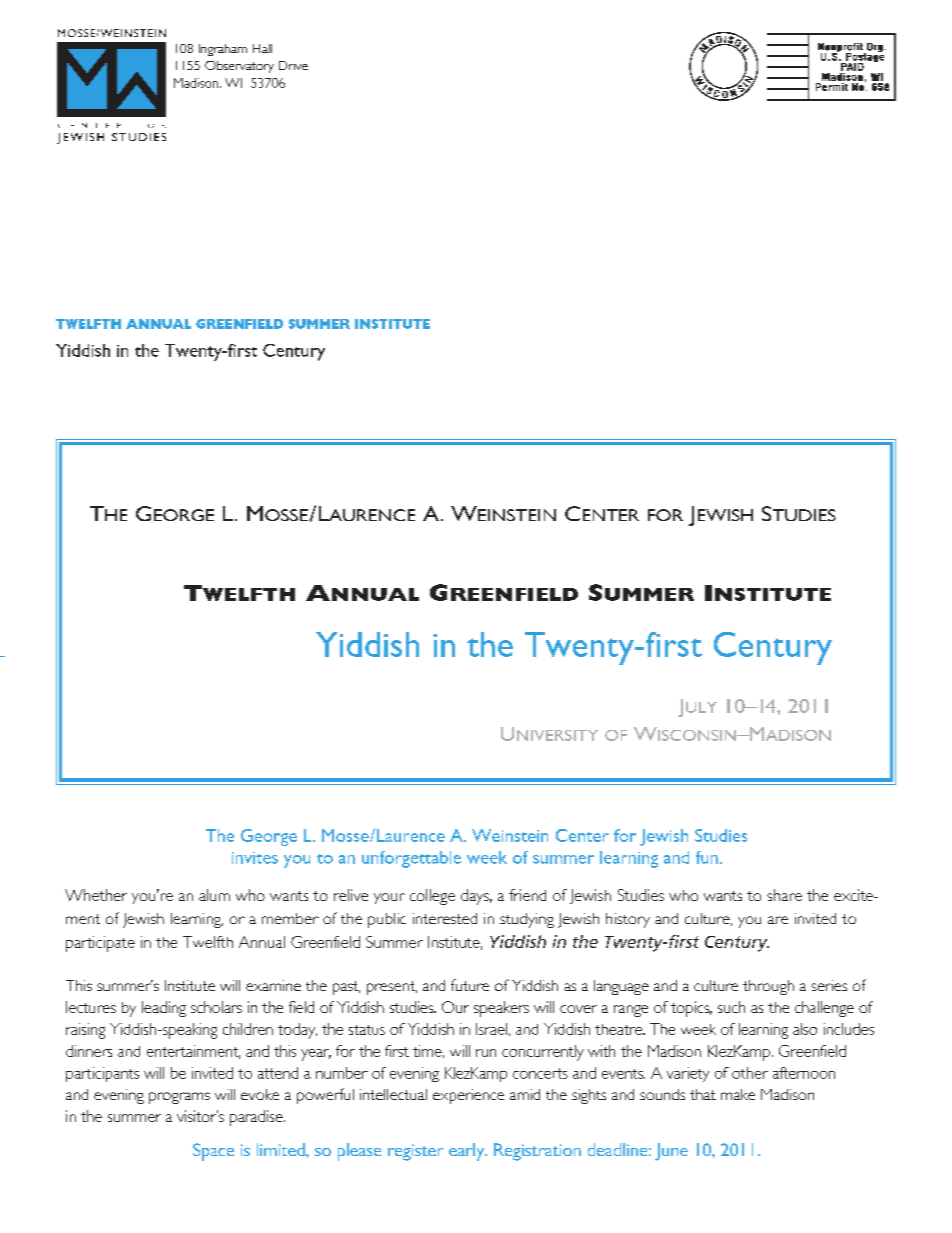 This page has height=1233, width=952. Describe the element at coordinates (707, 857) in the page. I see `fun` at that location.
